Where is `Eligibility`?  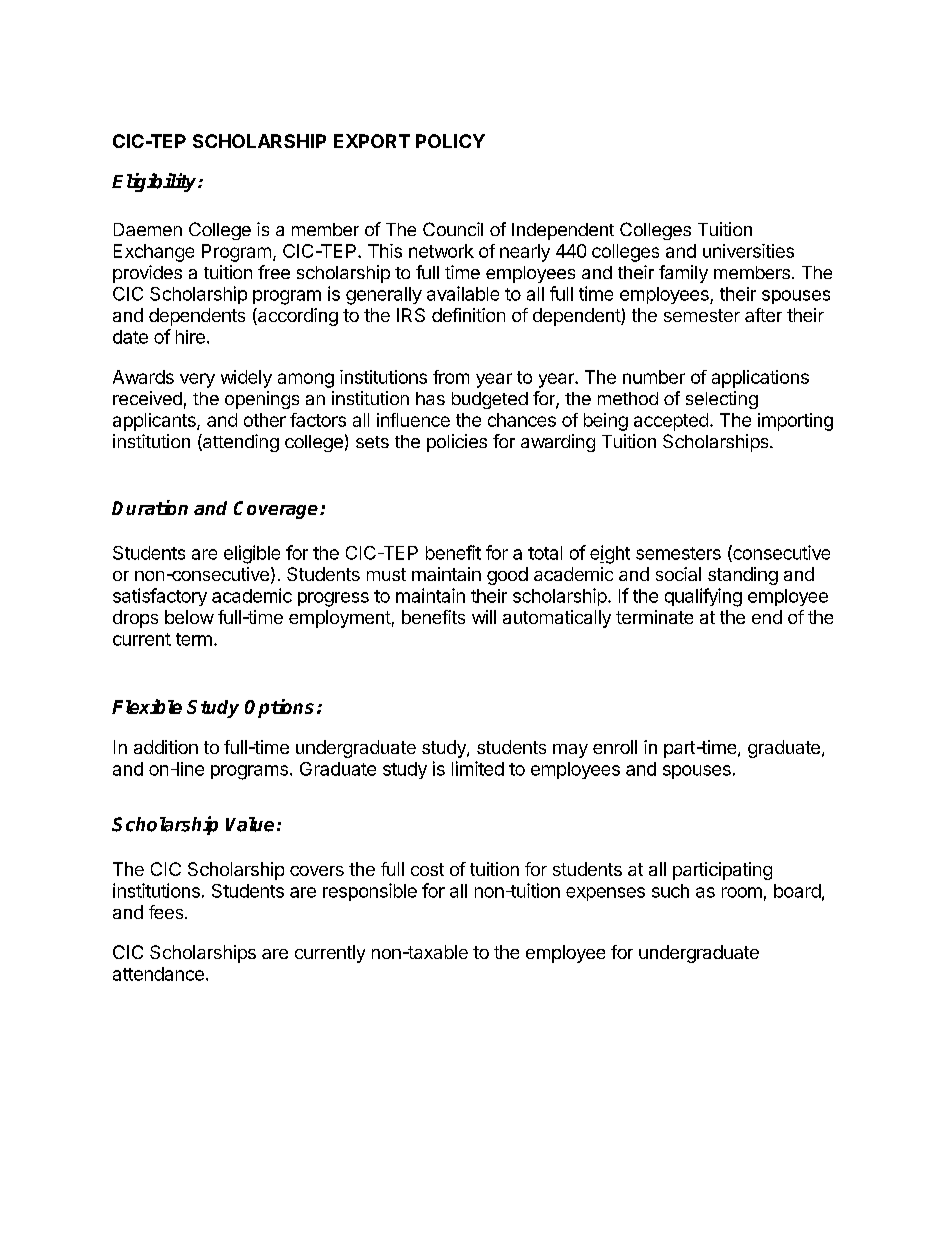
Eligibility is located at coordinates (155, 182).
